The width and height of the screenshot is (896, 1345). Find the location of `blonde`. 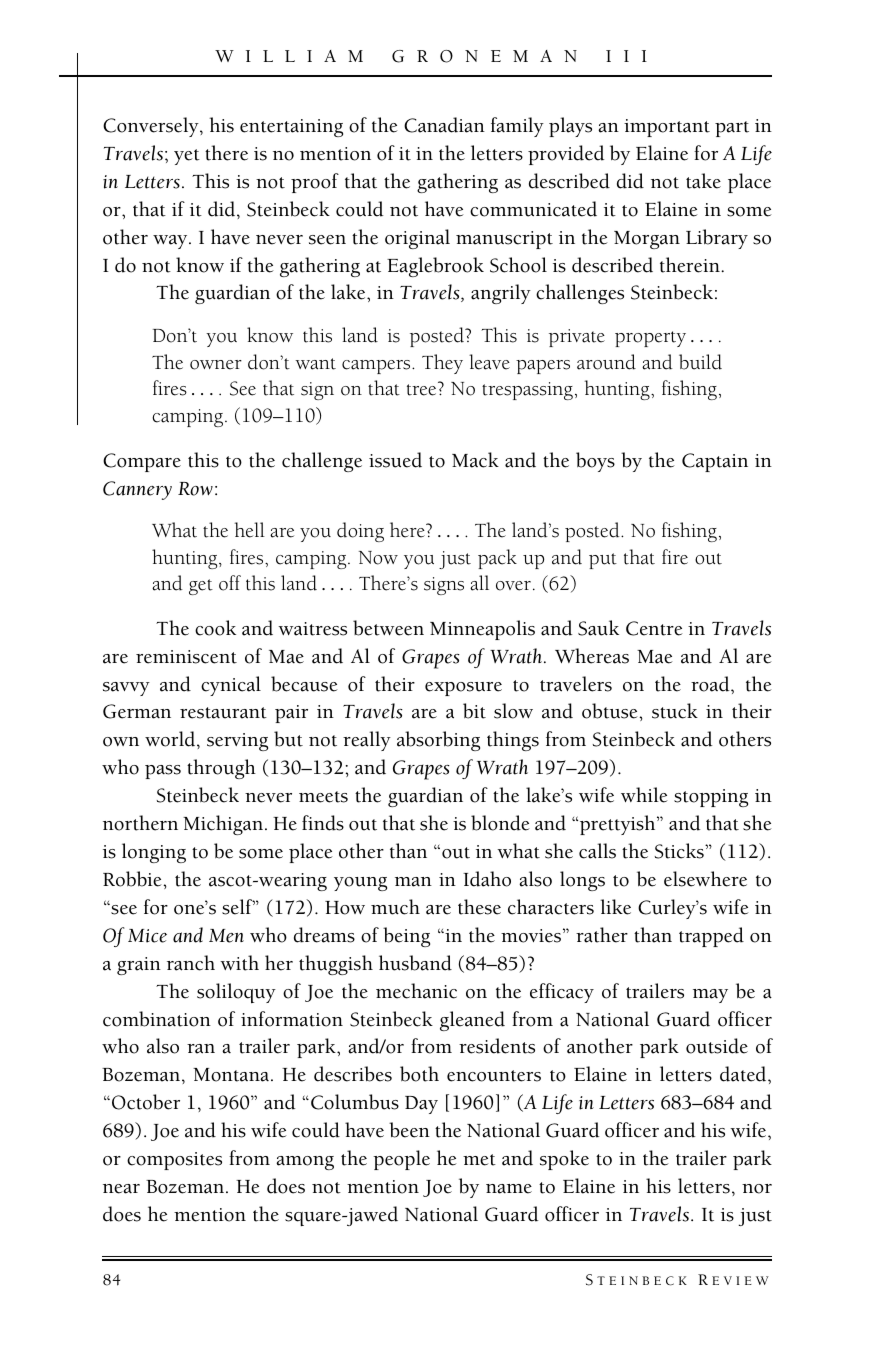

blonde is located at coordinates (500, 823).
